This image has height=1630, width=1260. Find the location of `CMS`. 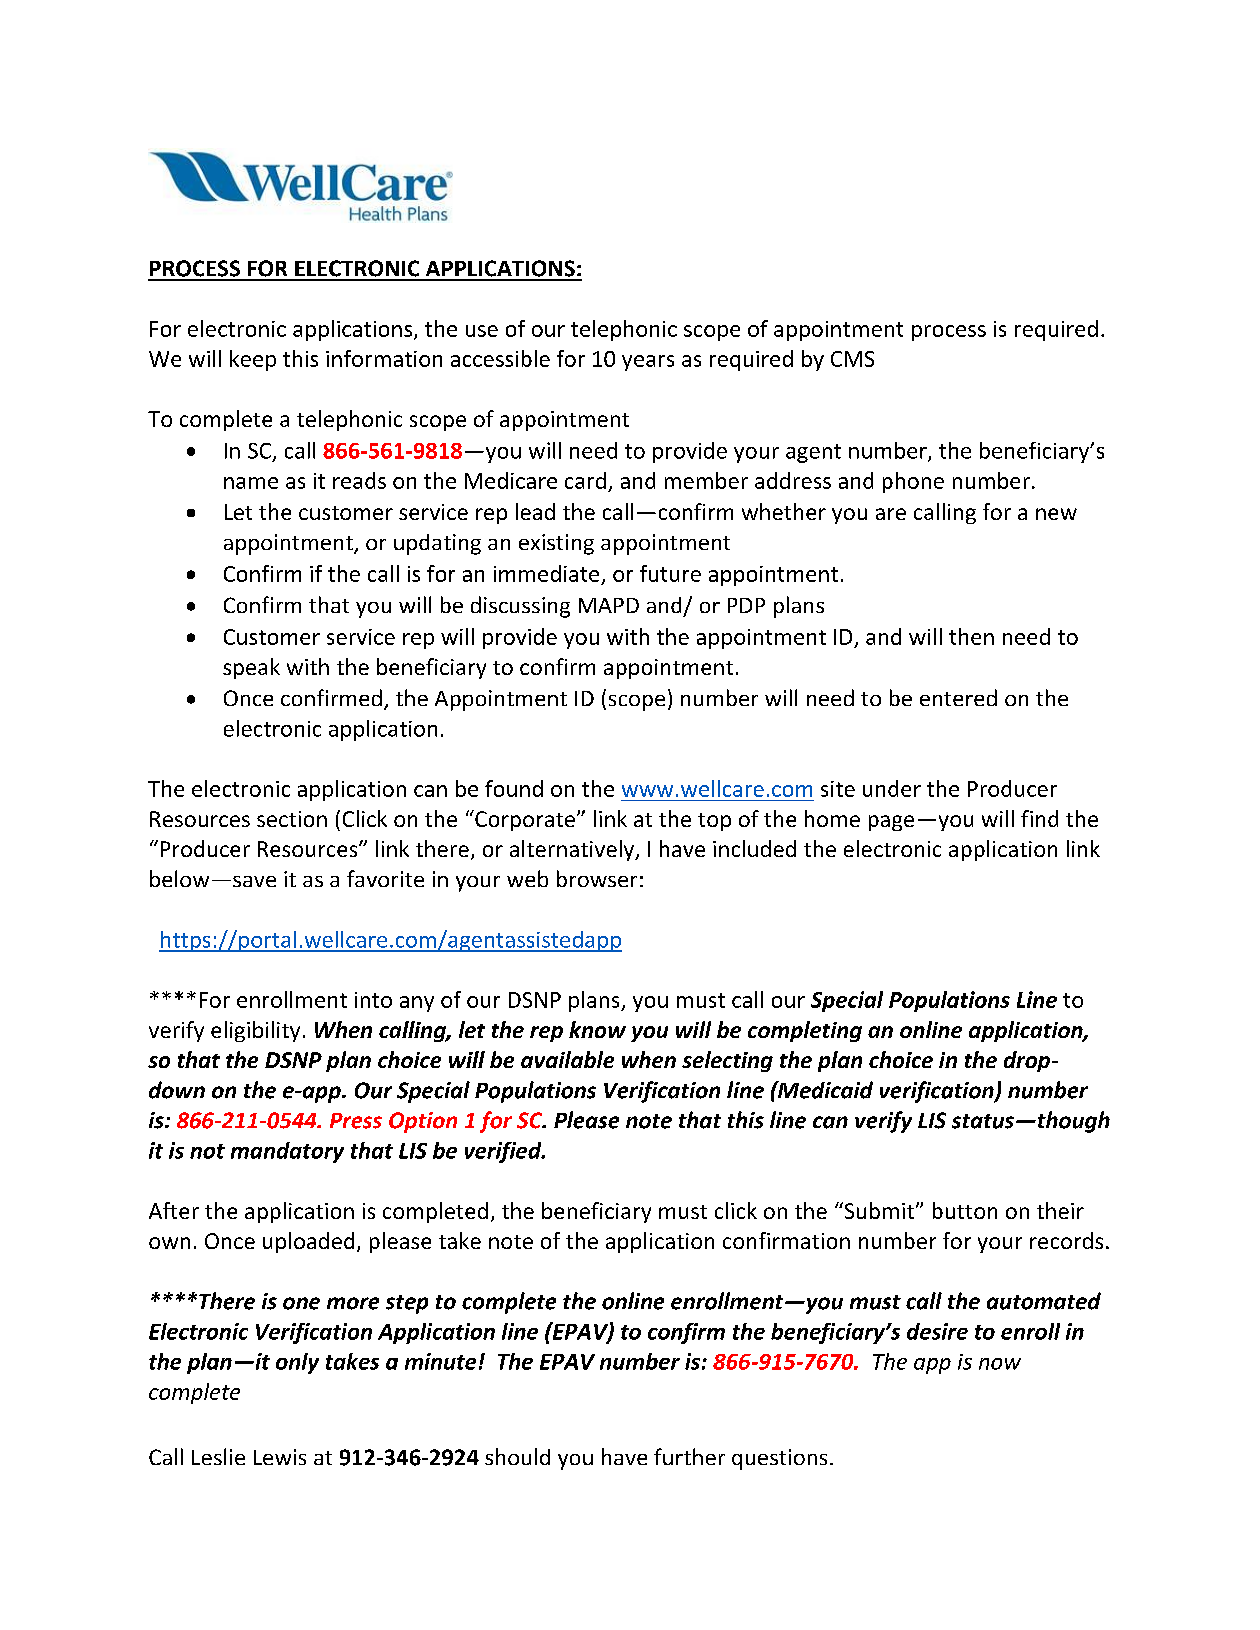

CMS is located at coordinates (852, 359).
